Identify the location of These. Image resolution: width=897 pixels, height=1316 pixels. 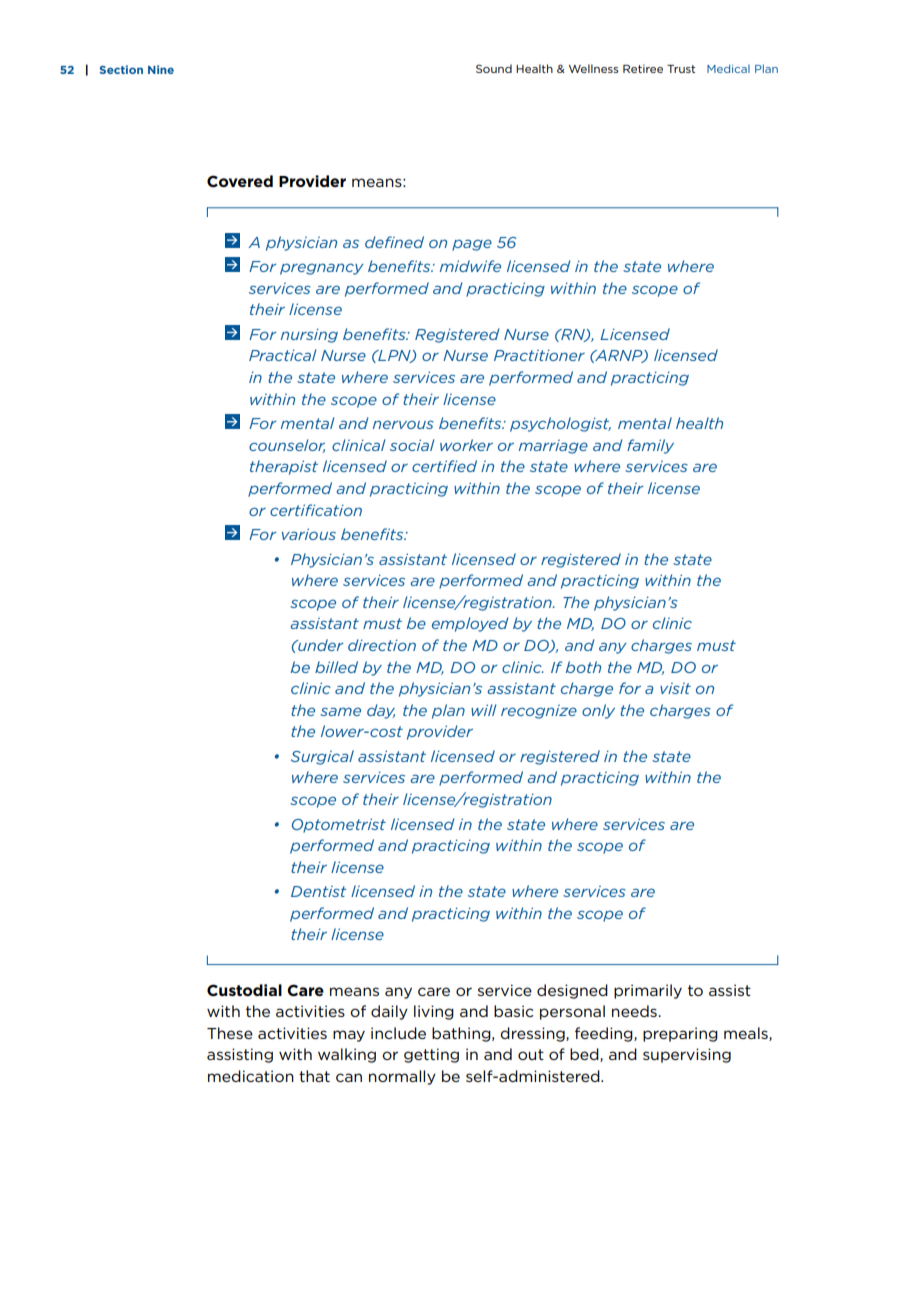
(230, 1033).
